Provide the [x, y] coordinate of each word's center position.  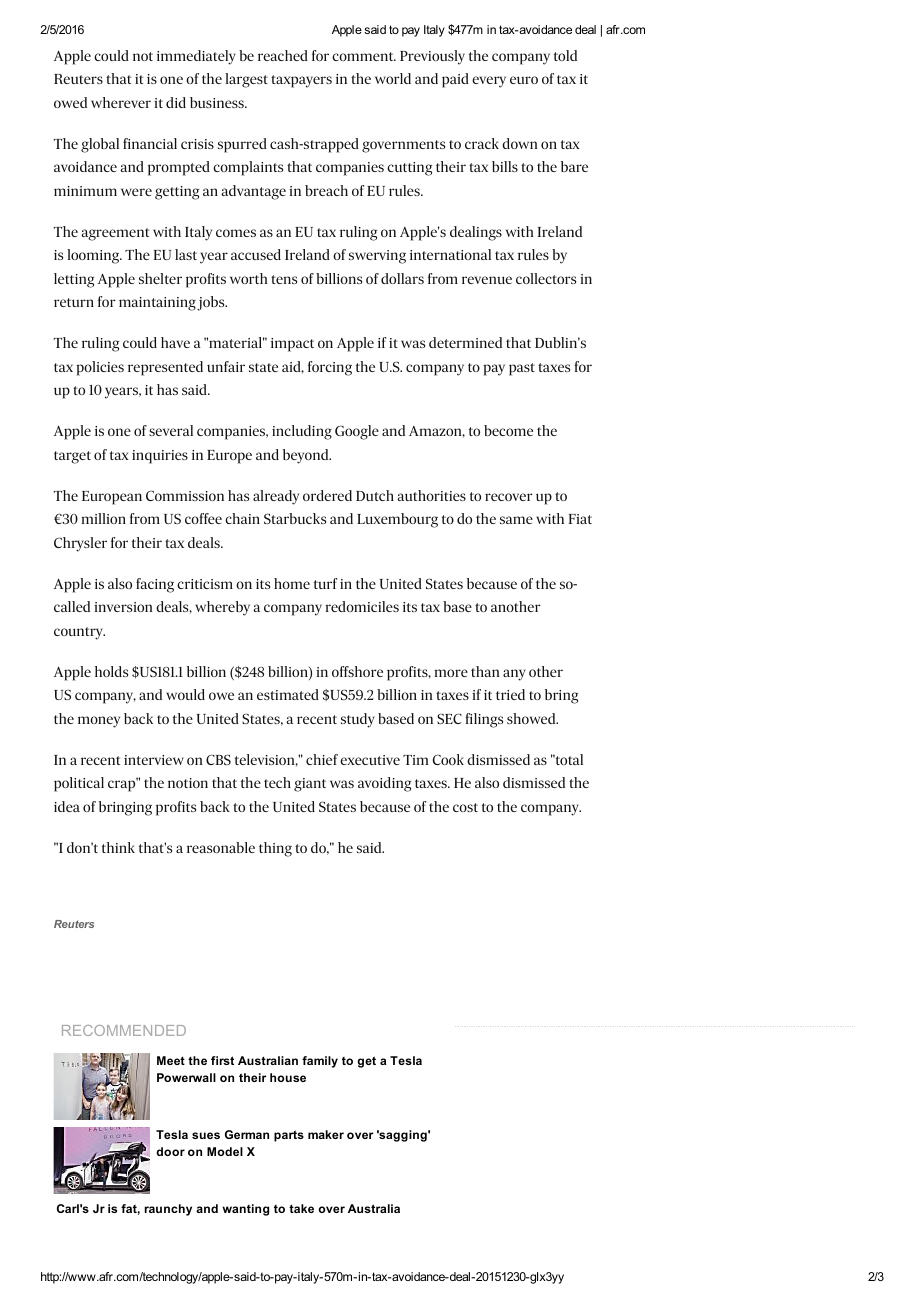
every [489, 82]
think [118, 847]
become [508, 430]
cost [465, 807]
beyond [307, 456]
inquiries [160, 457]
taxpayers [301, 81]
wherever [121, 102]
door [170, 1151]
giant [310, 785]
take [301, 1208]
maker [326, 1134]
